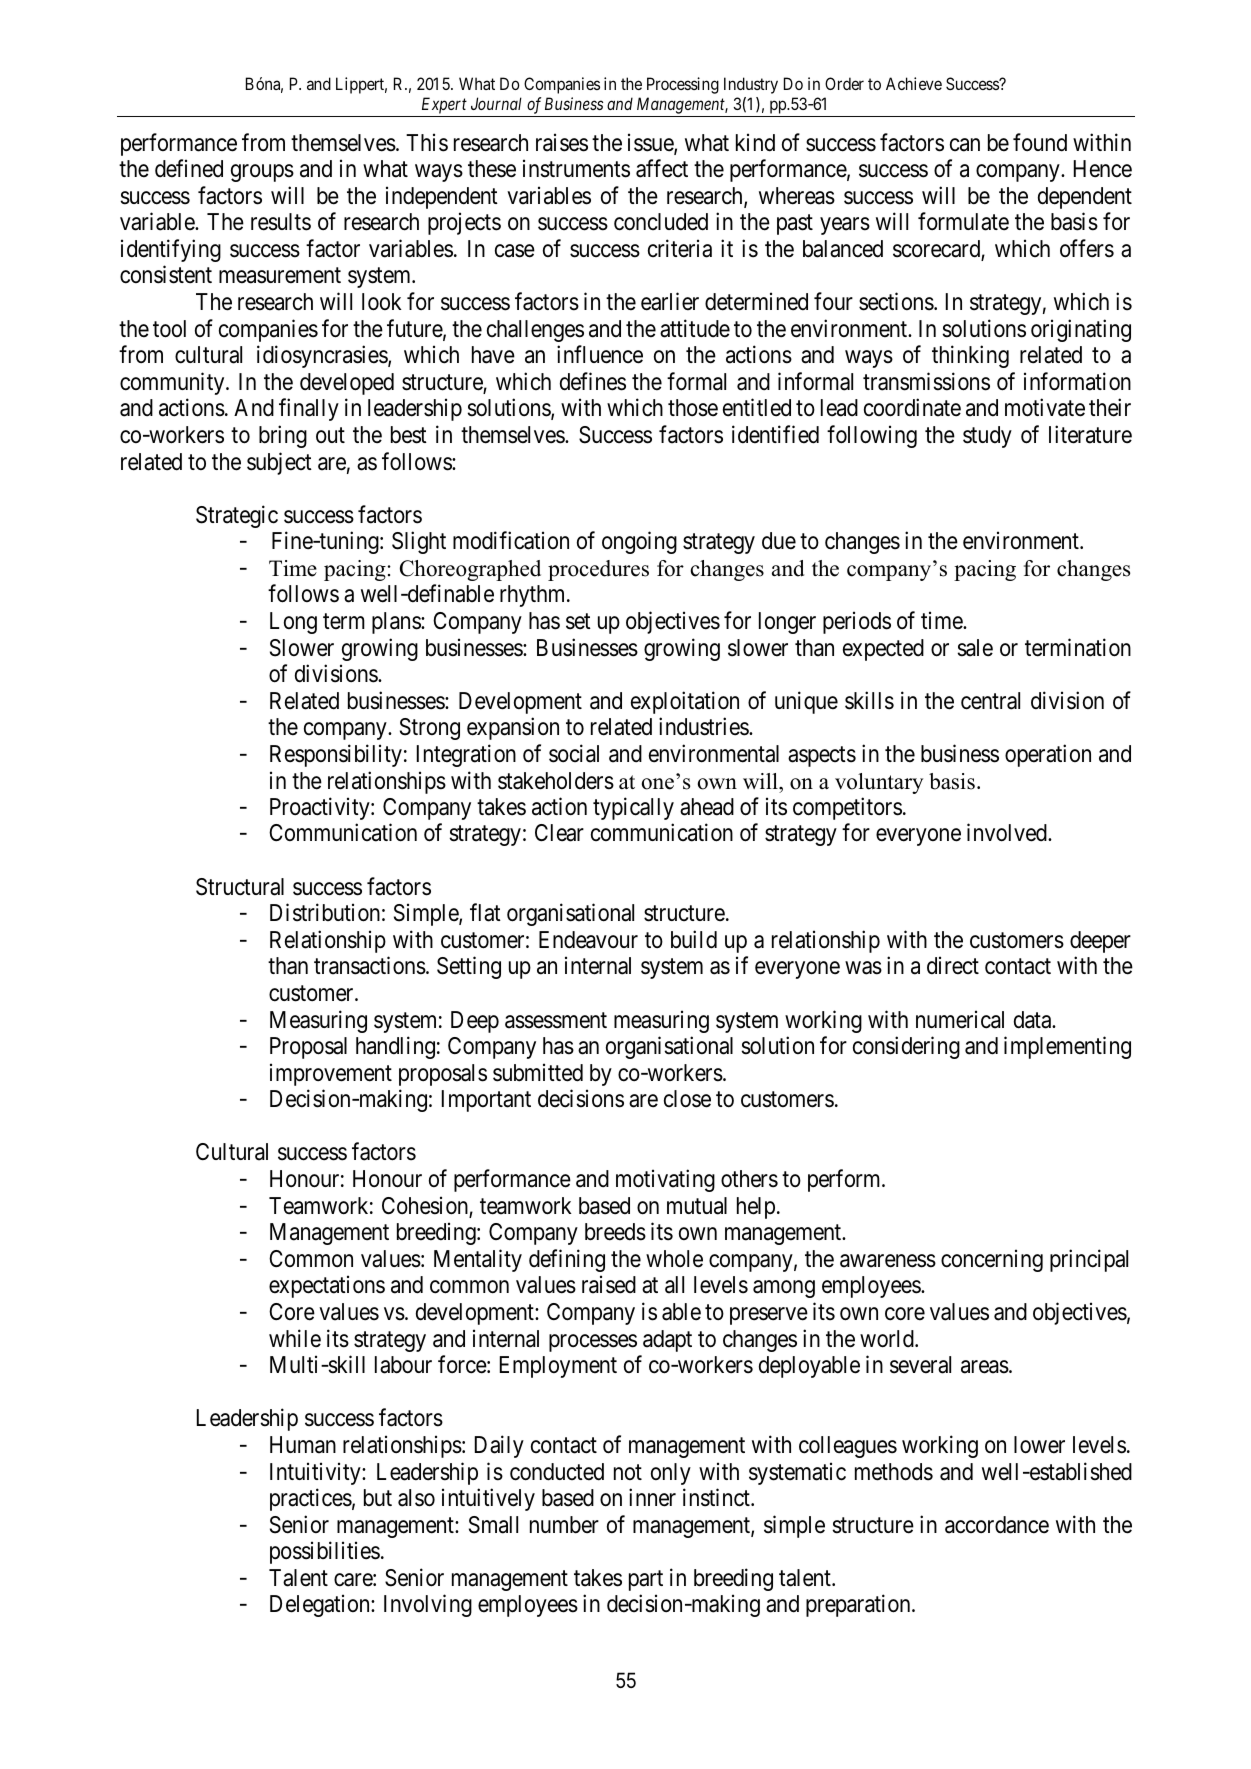 Image resolution: width=1251 pixels, height=1769 pixels. Describe the element at coordinates (262, 173) in the image. I see `groups` at that location.
